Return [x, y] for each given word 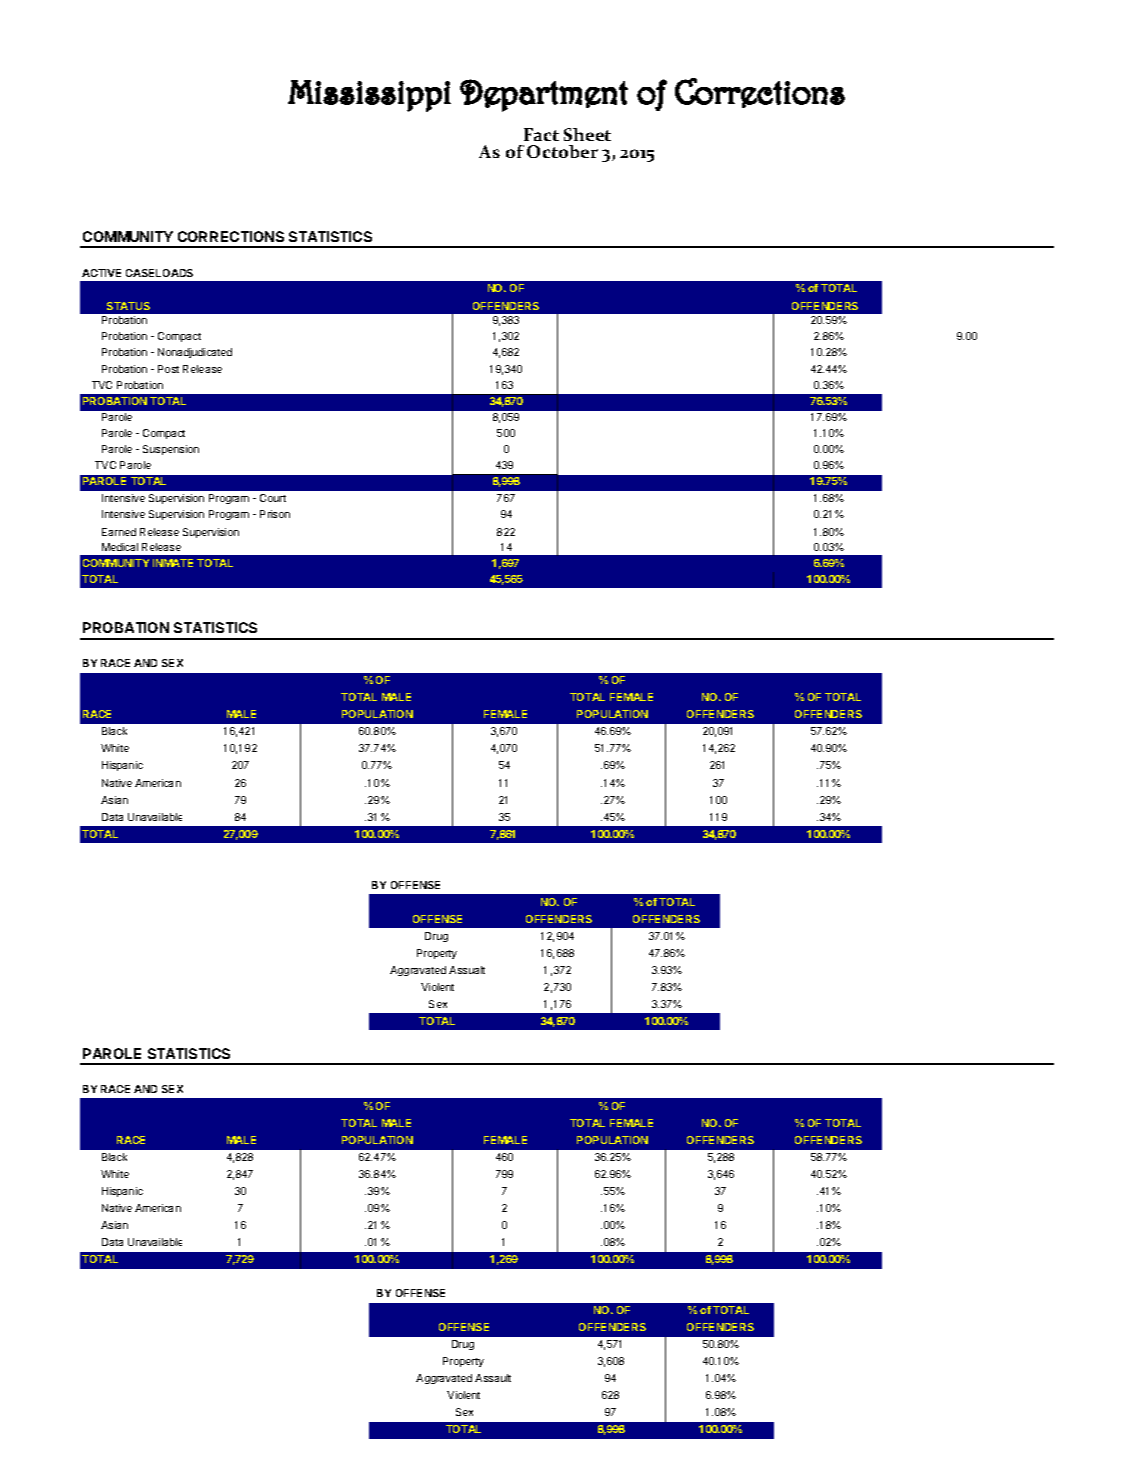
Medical [120, 547]
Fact [541, 134]
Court [273, 498]
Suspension [171, 450]
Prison [275, 514]
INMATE [173, 563]
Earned [119, 532]
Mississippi [369, 96]
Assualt [467, 970]
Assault [493, 1378]
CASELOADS [159, 273]
